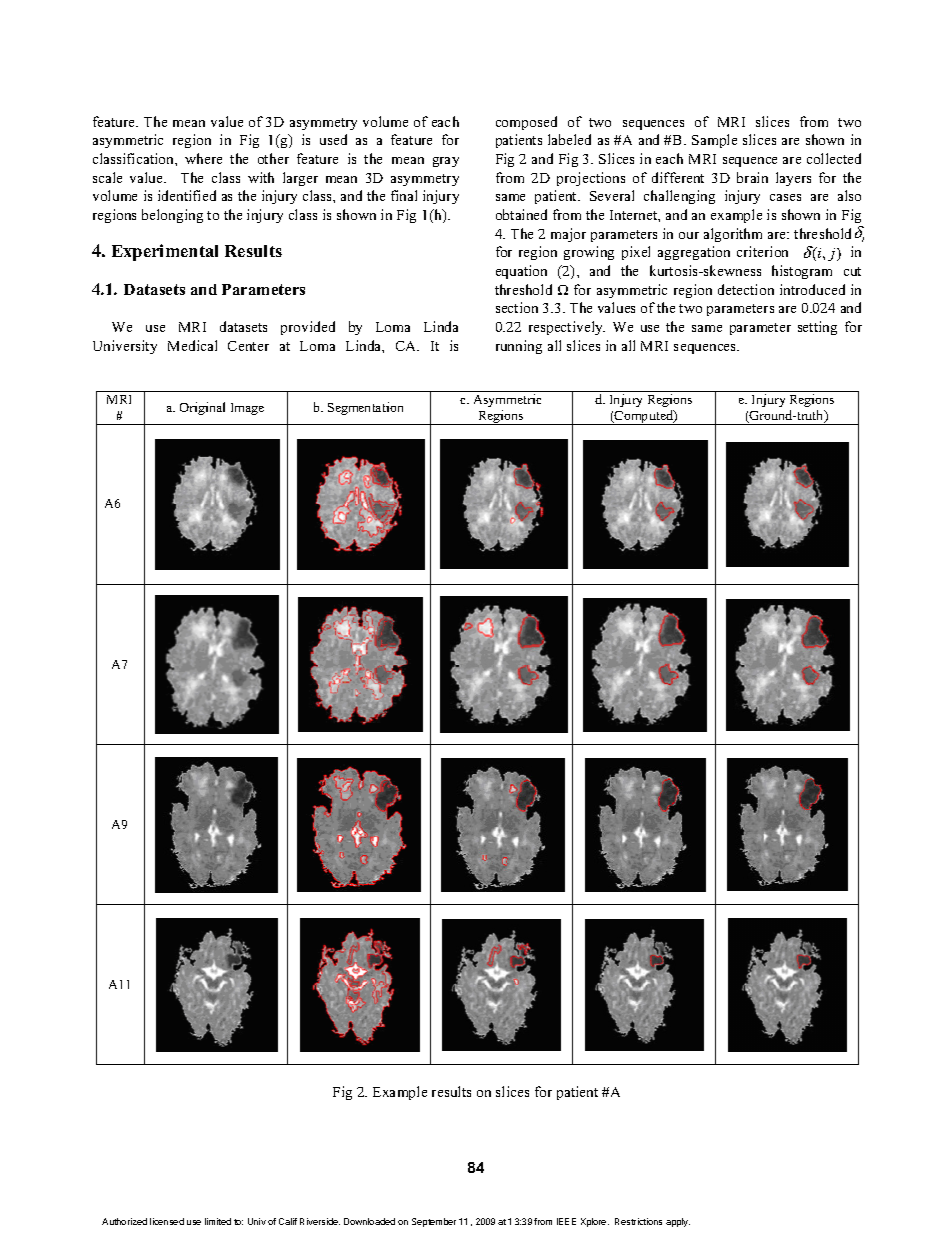  I want to click on where, so click(203, 158).
